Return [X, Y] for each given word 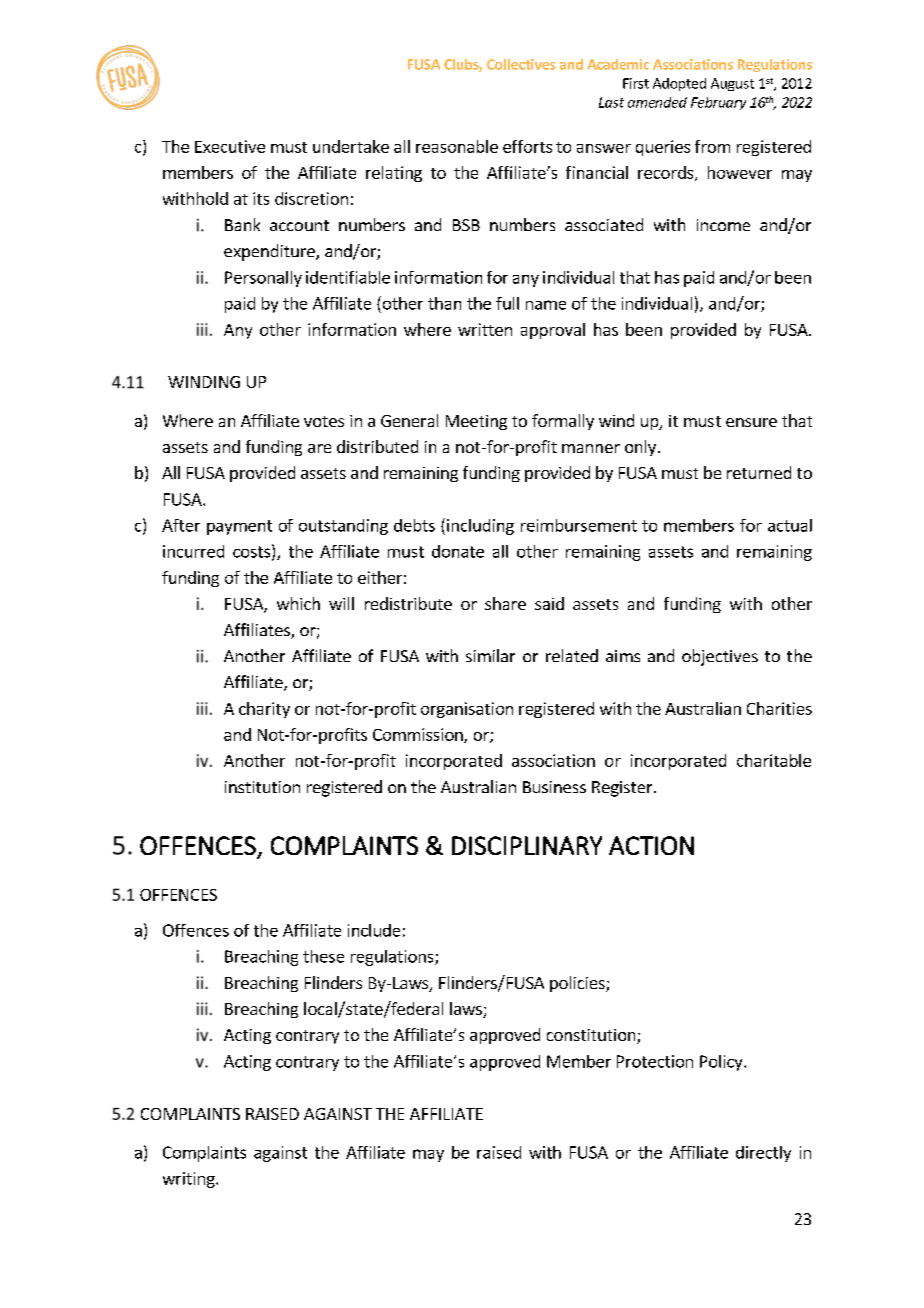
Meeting [476, 422]
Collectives [521, 64]
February [718, 103]
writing [190, 1180]
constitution [592, 1036]
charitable [774, 760]
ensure [751, 422]
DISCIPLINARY [527, 845]
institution [262, 787]
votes [324, 421]
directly [763, 1154]
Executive [230, 146]
